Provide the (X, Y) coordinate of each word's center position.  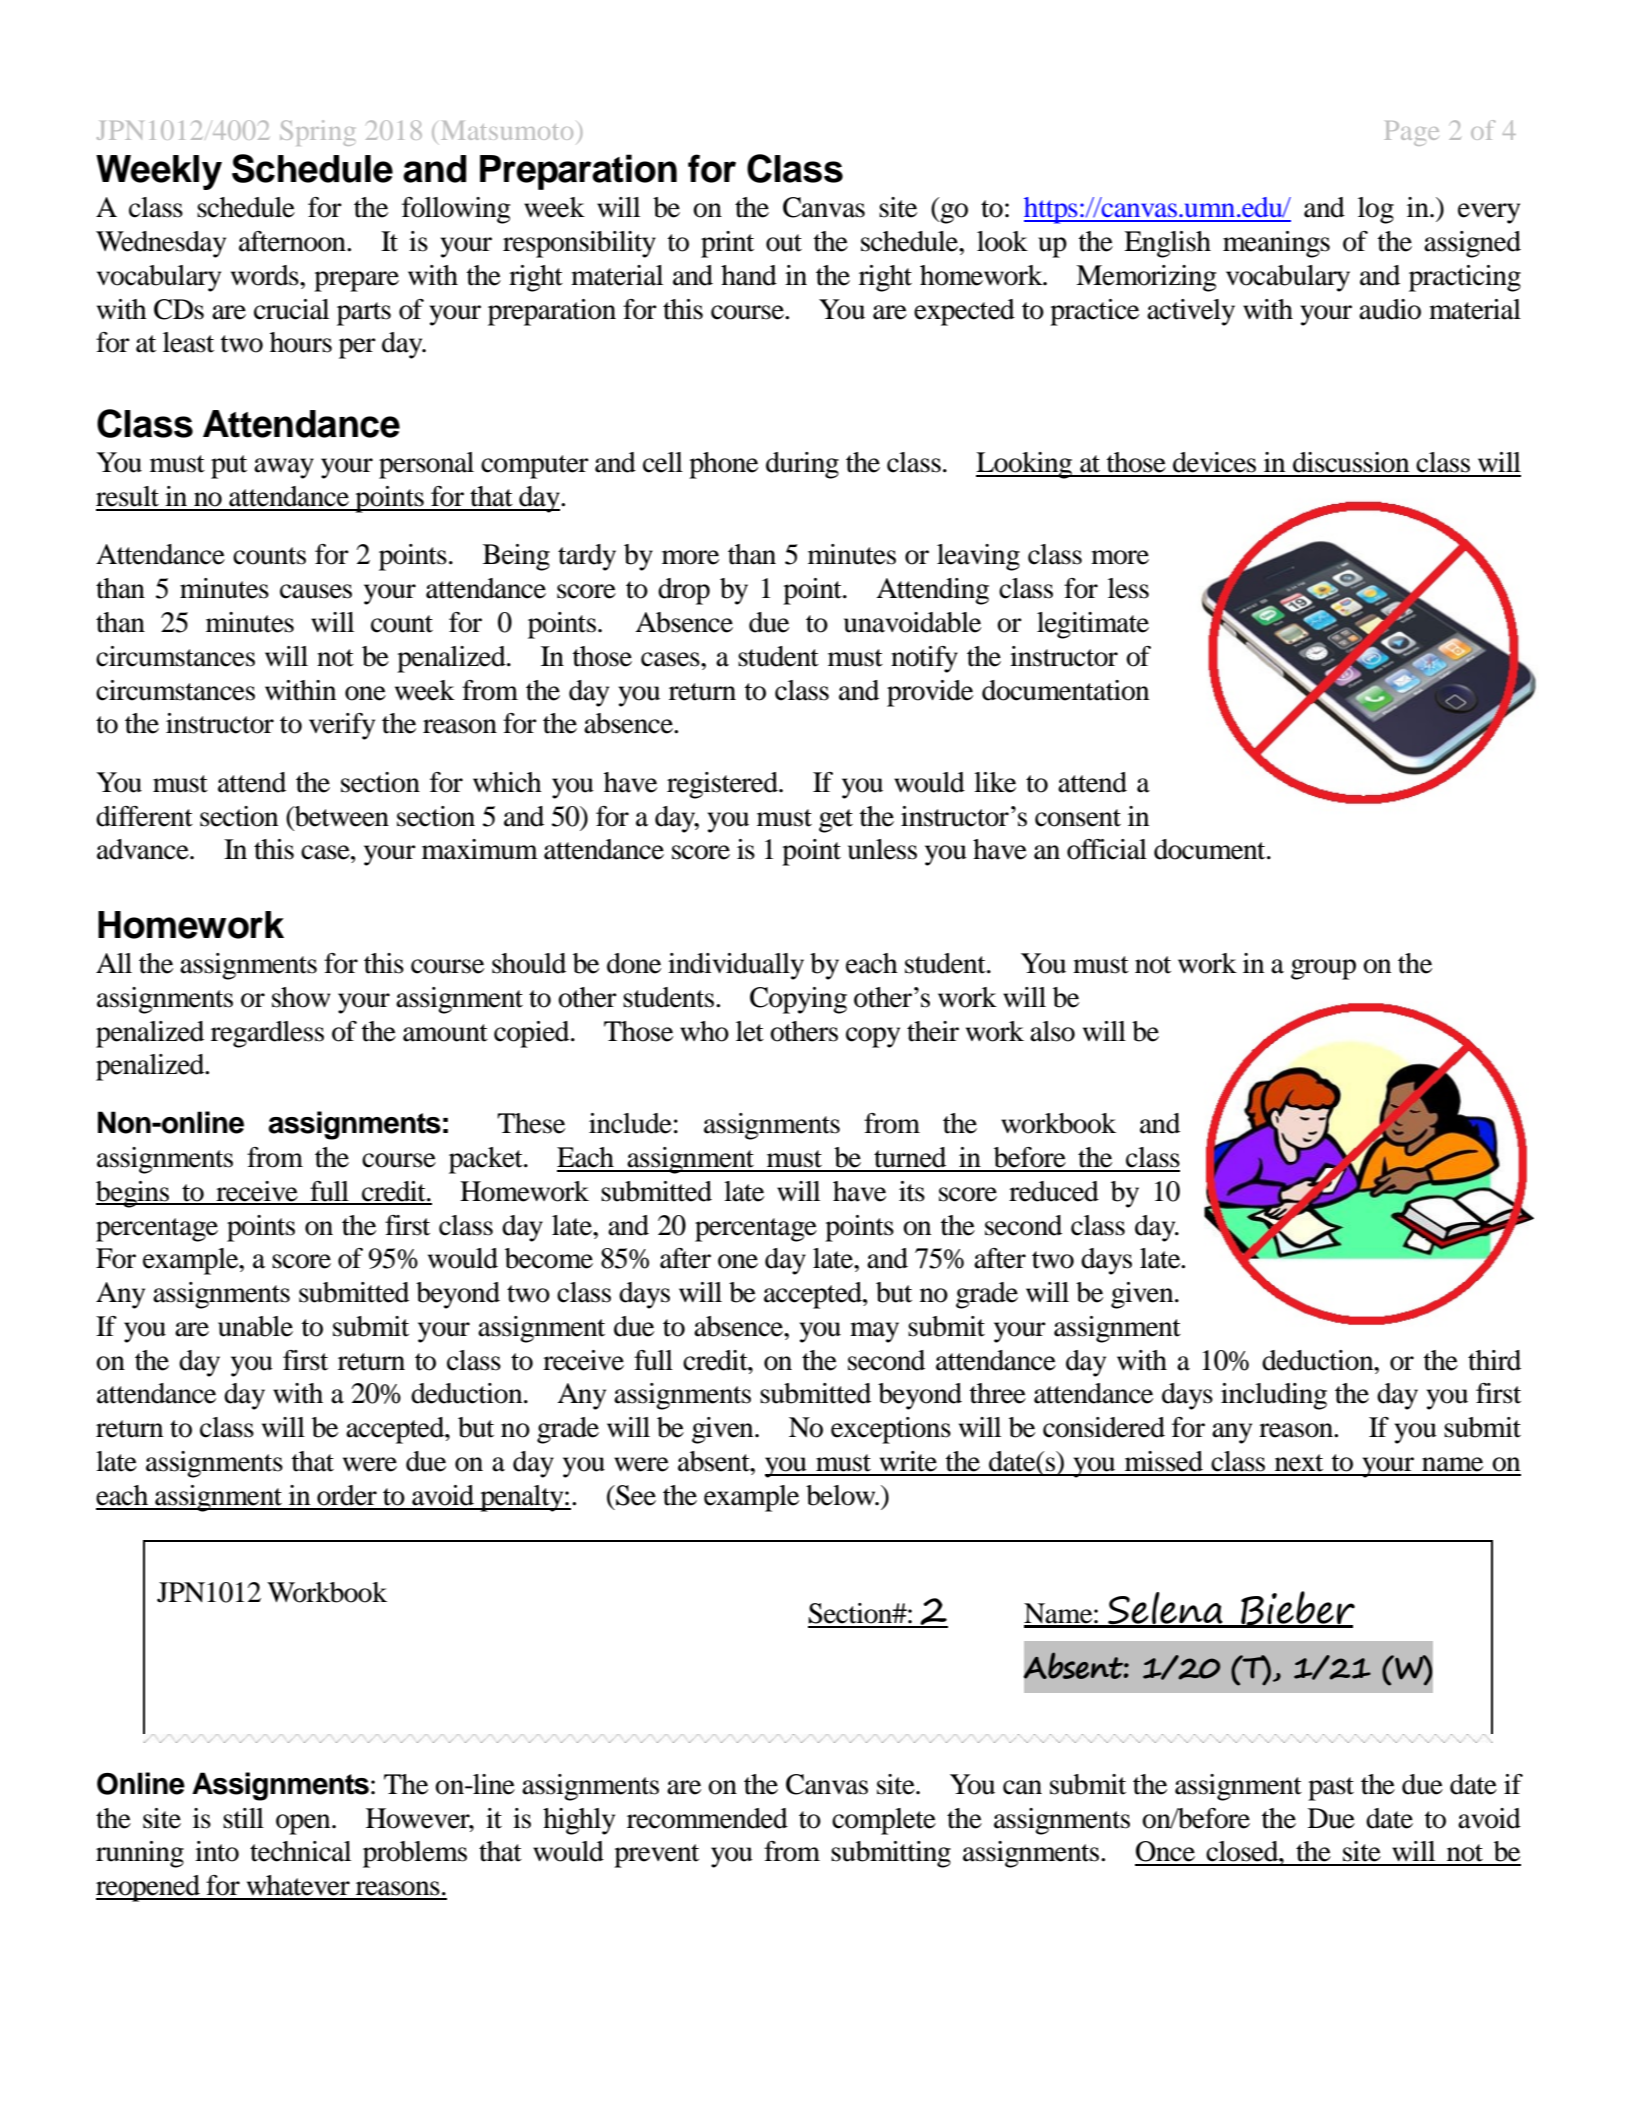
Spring (317, 133)
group (1323, 969)
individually (736, 966)
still (243, 1818)
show (301, 997)
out (784, 243)
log (1376, 210)
